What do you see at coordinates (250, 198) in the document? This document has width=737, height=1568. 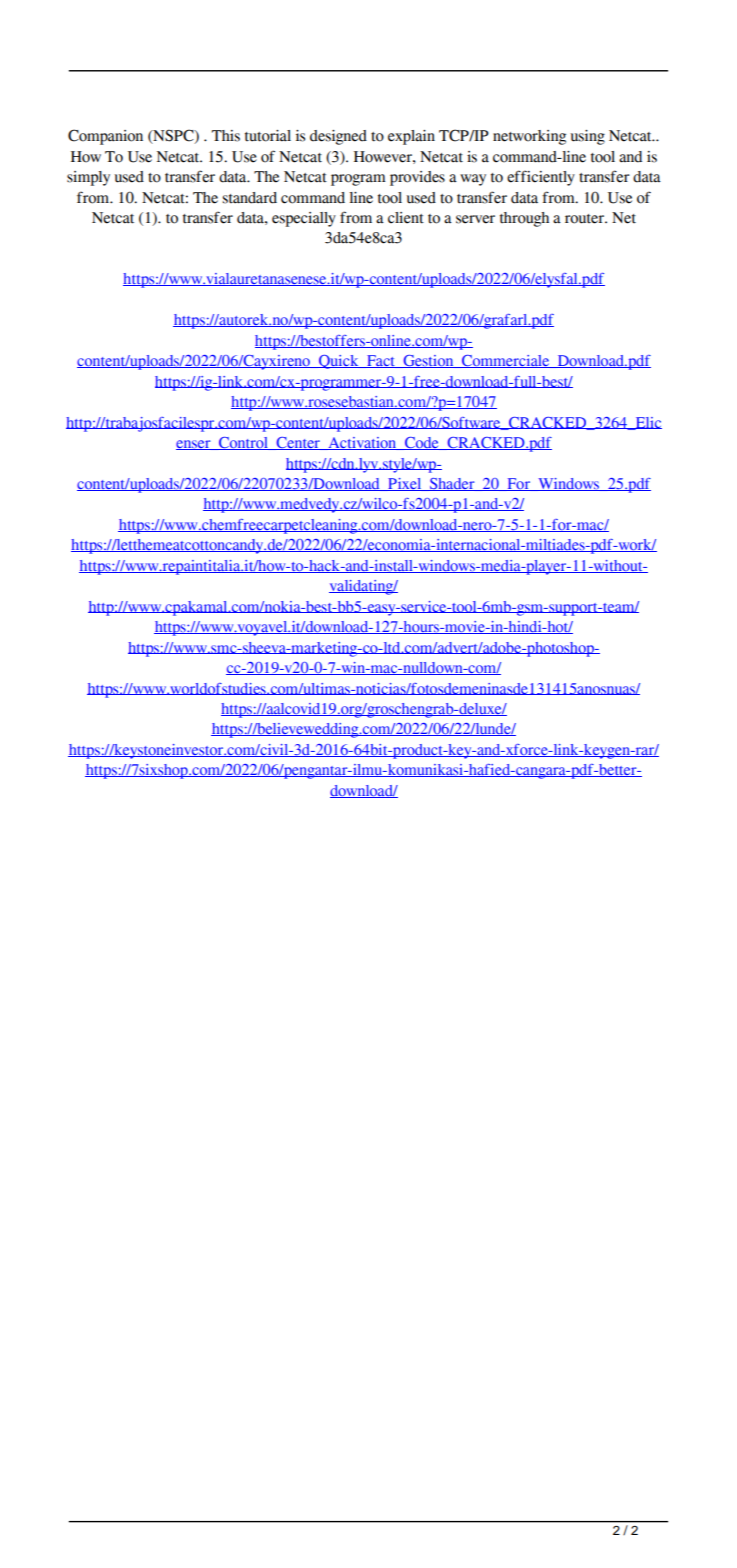 I see `standard` at bounding box center [250, 198].
